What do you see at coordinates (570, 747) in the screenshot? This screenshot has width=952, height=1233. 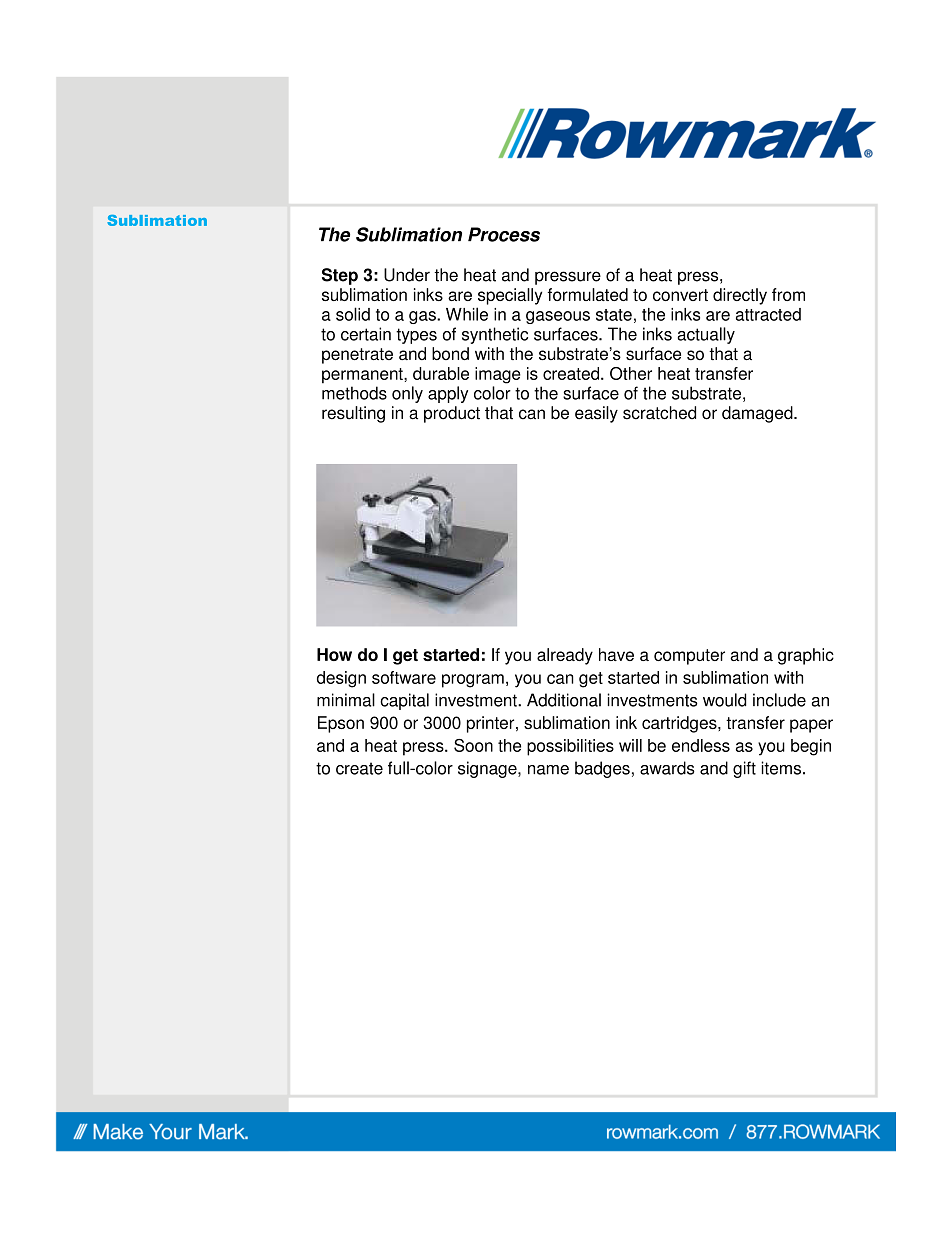 I see `possibilities` at bounding box center [570, 747].
